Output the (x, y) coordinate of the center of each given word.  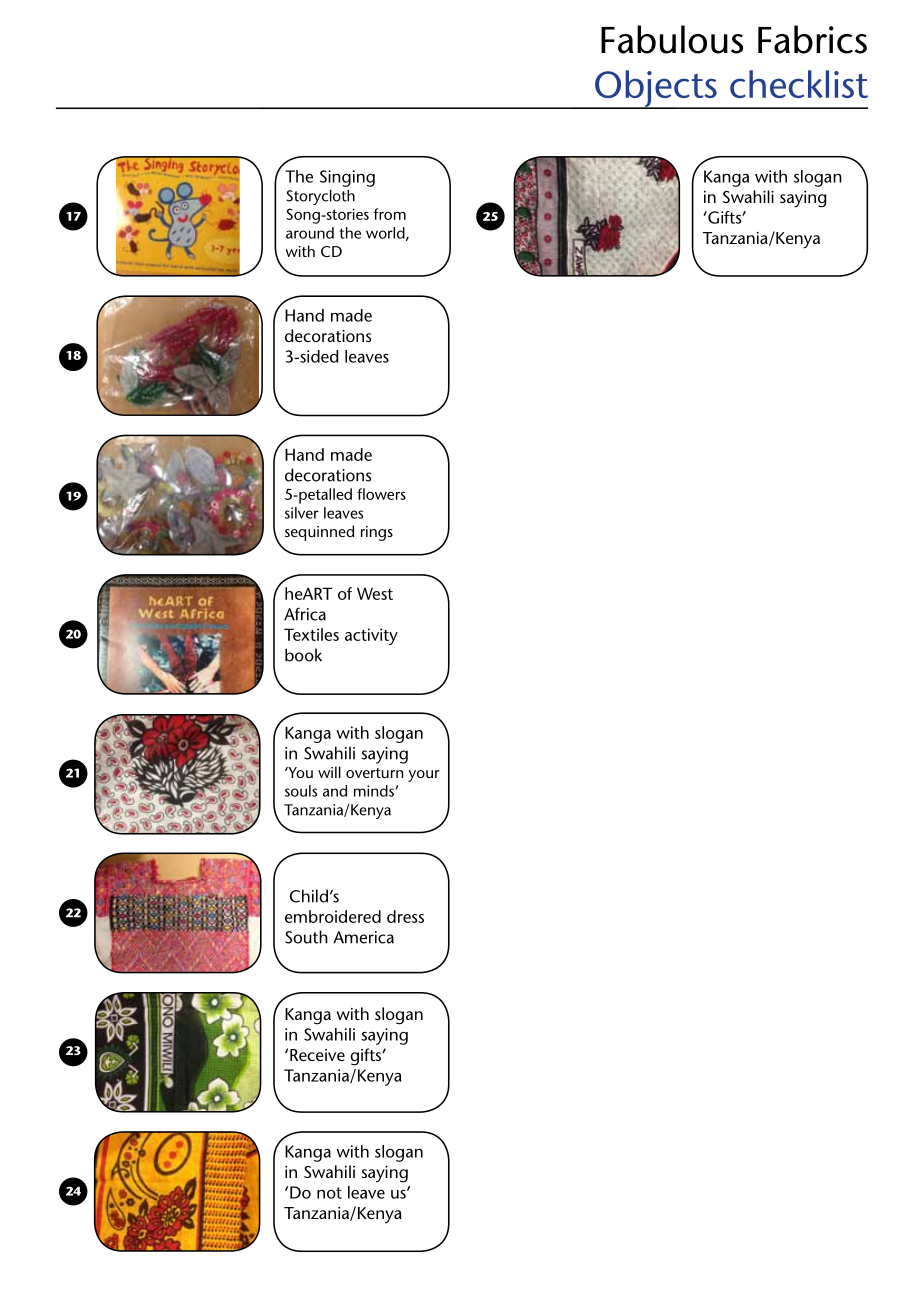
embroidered (333, 916)
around (310, 233)
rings (377, 533)
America (363, 937)
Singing (347, 178)
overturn (374, 773)
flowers (381, 494)
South (306, 937)
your (424, 776)
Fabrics (812, 39)
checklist (799, 84)
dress (405, 916)
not (329, 1193)
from (389, 214)
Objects (656, 89)
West (375, 593)
